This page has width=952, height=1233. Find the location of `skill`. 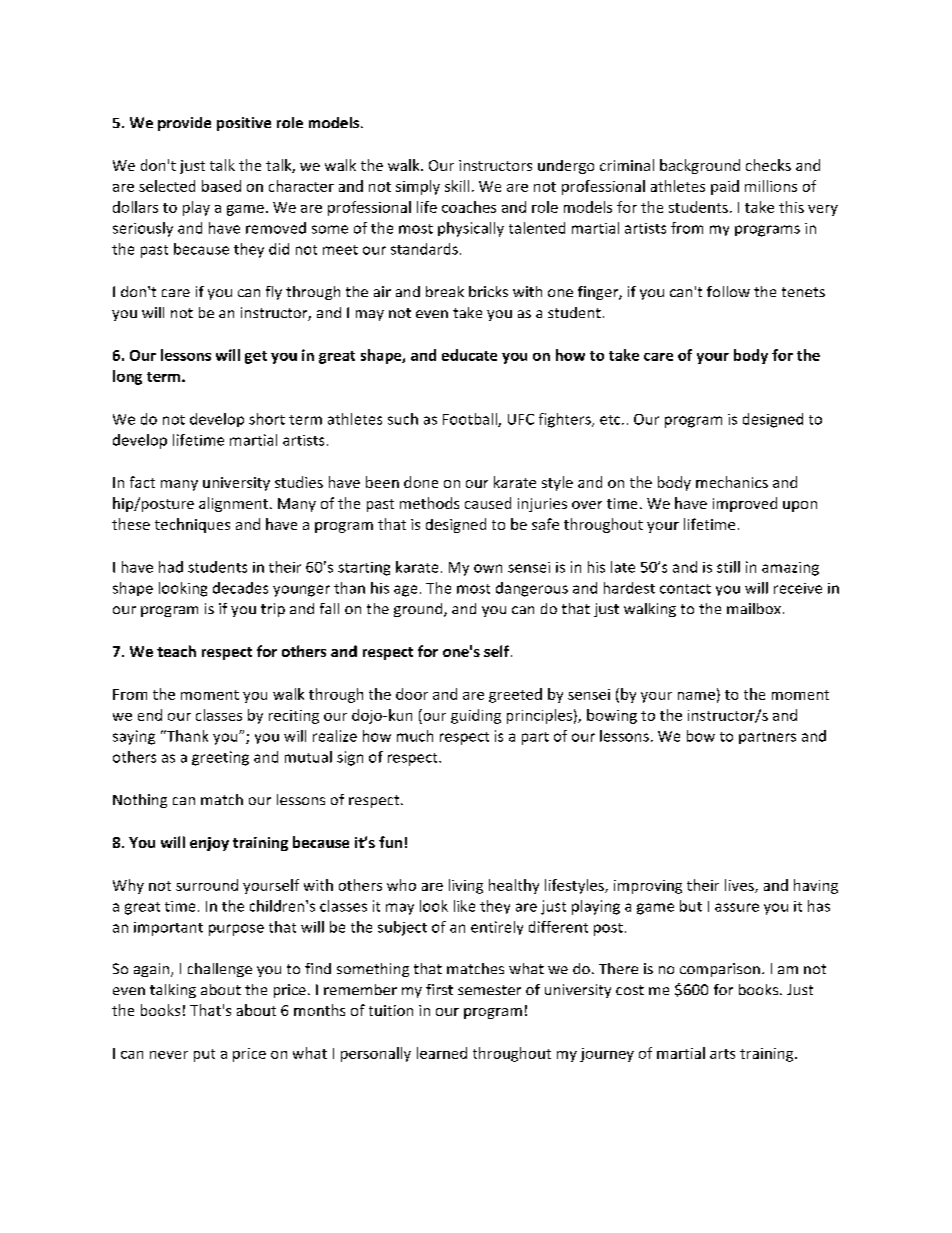

skill is located at coordinates (457, 186).
